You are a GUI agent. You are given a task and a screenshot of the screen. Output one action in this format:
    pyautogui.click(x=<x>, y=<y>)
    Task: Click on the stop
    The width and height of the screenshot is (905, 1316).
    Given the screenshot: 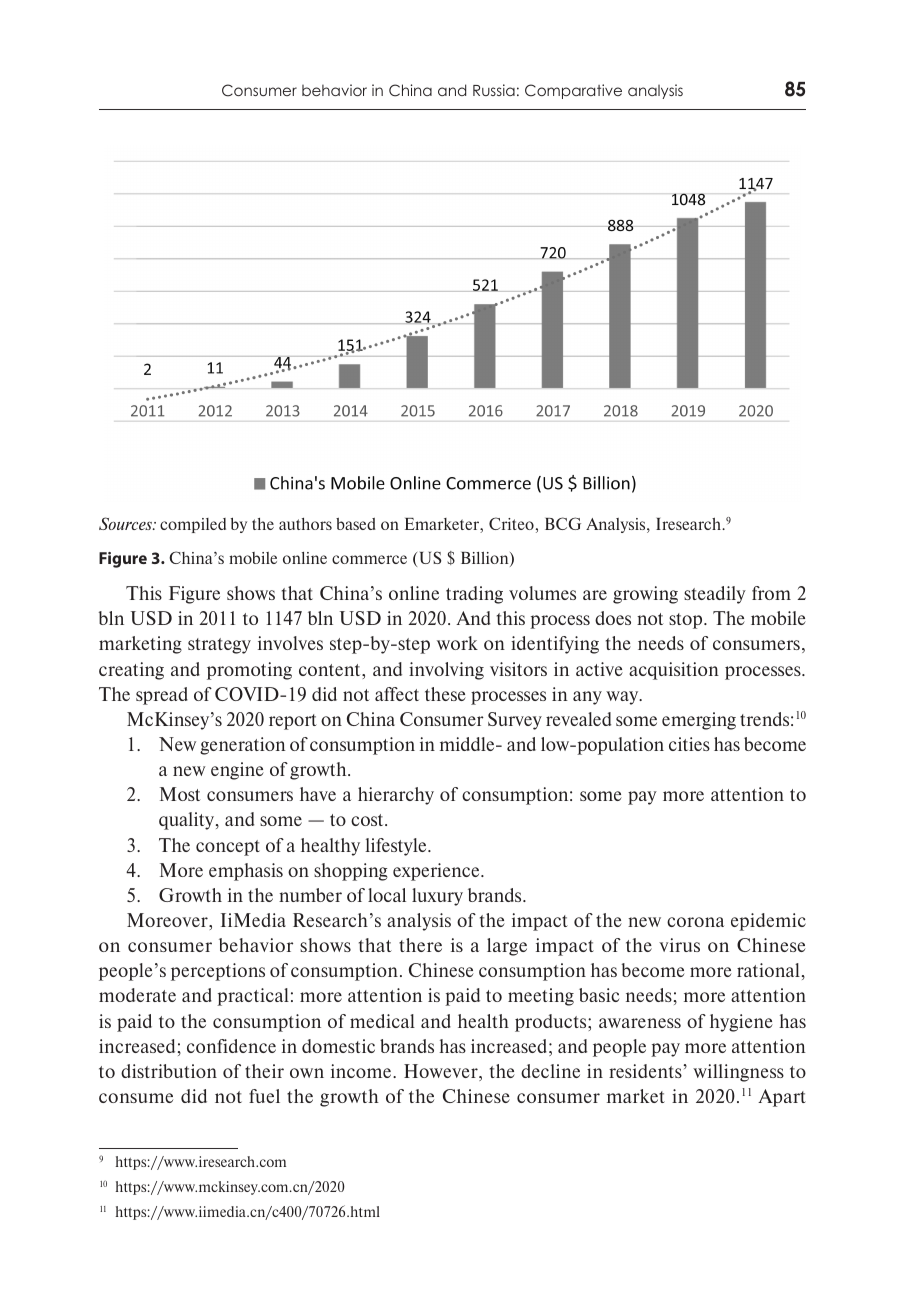 What is the action you would take?
    pyautogui.click(x=687, y=621)
